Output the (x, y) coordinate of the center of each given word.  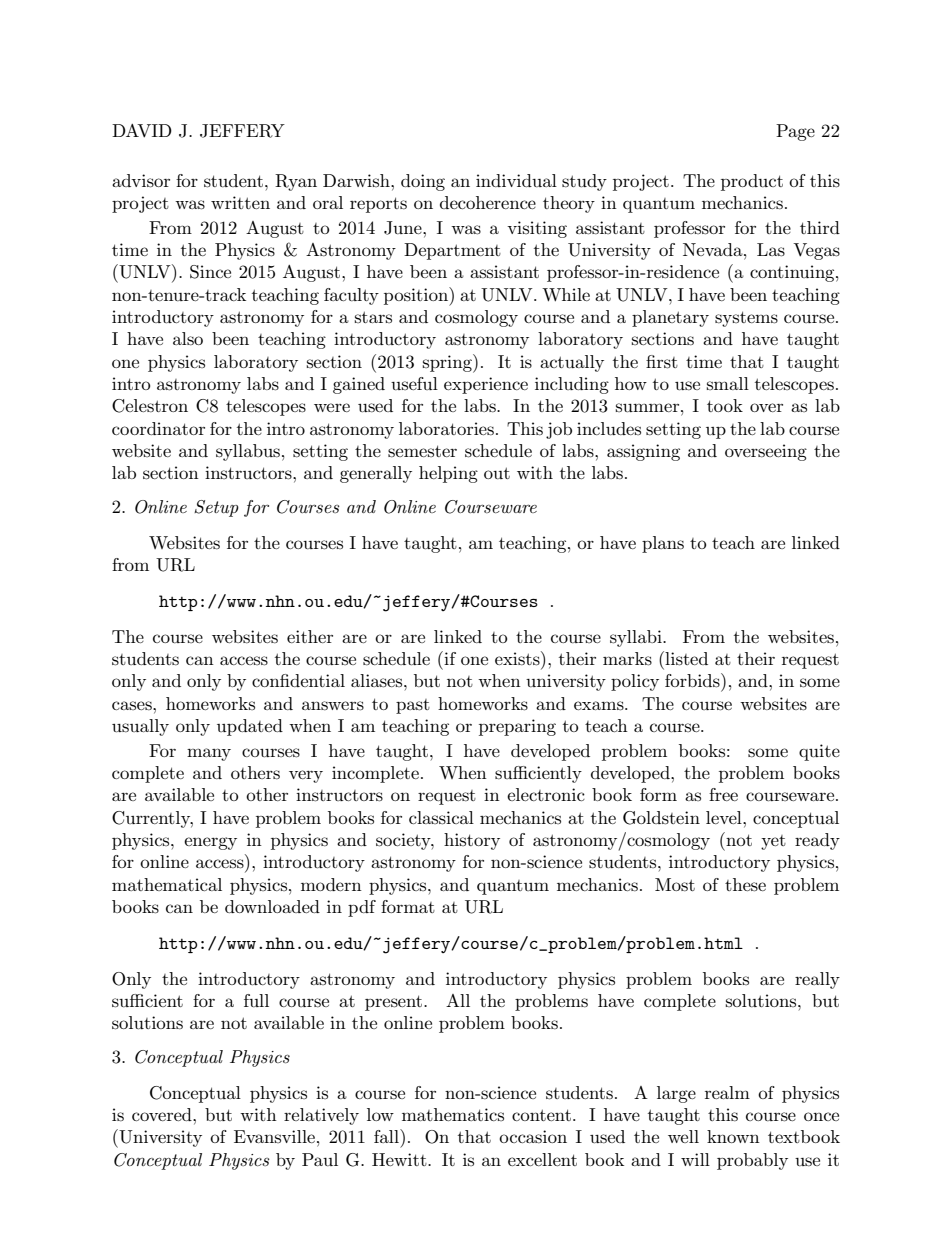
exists (518, 658)
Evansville (274, 1136)
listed (685, 658)
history (472, 841)
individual (516, 180)
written (240, 202)
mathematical (167, 884)
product (752, 182)
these (745, 885)
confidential (298, 680)
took (725, 405)
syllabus (248, 452)
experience (486, 385)
